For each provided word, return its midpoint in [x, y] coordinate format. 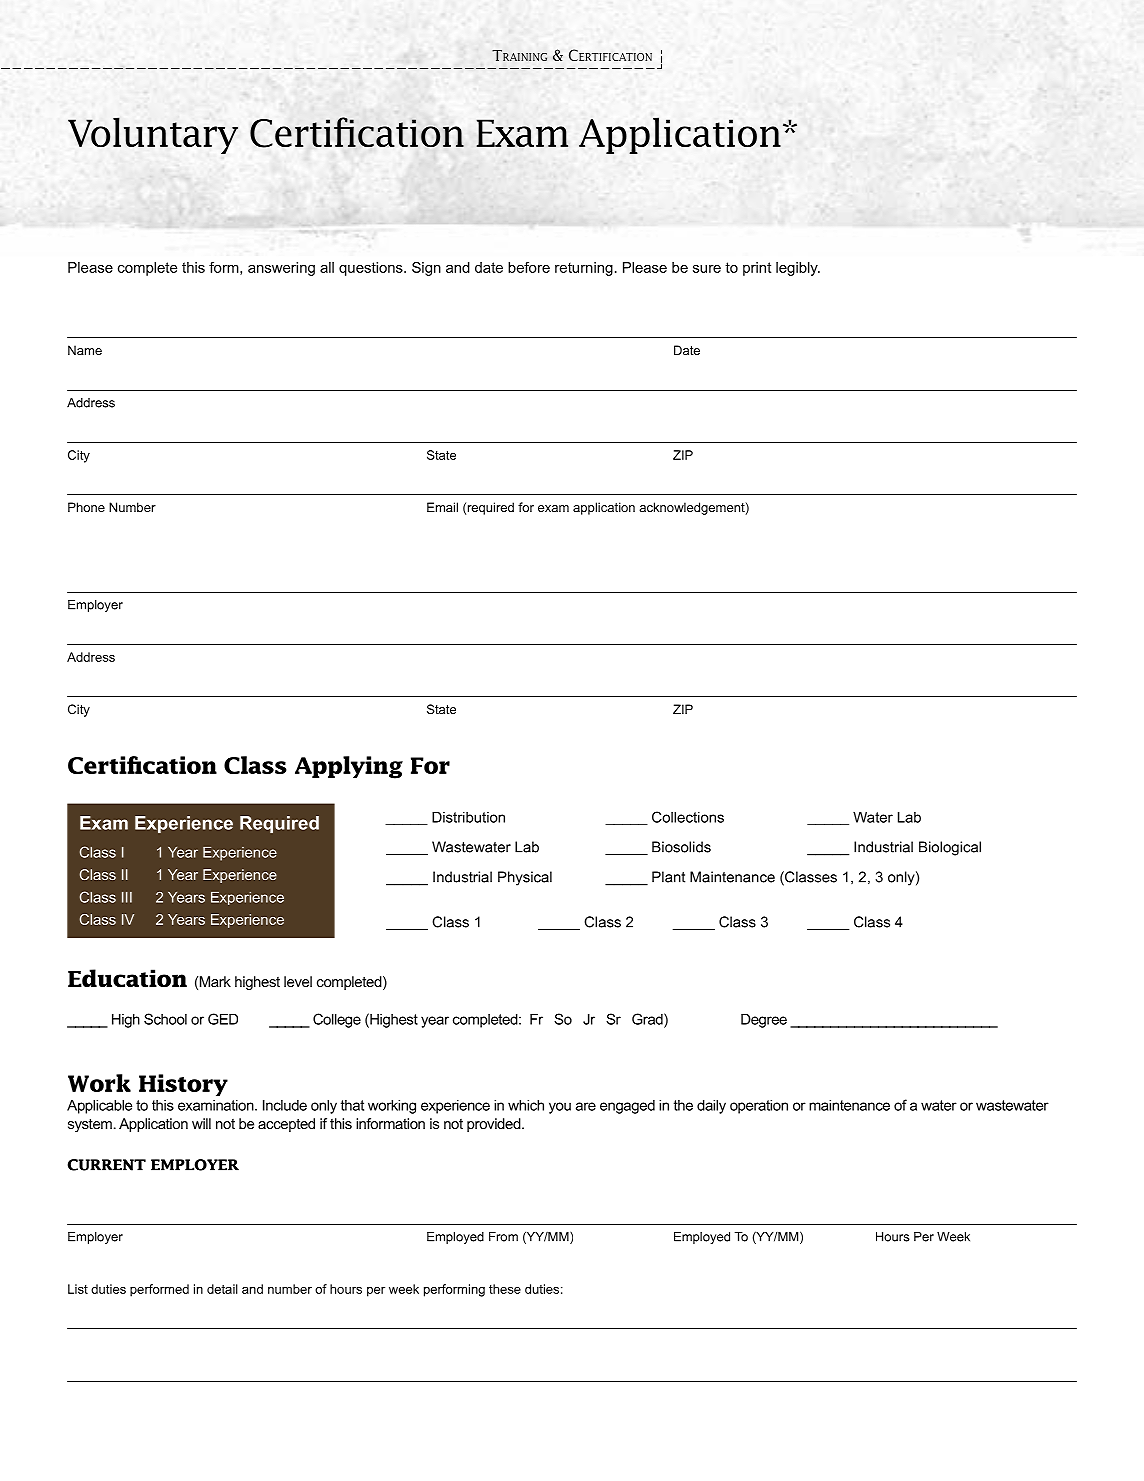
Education [127, 978]
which [526, 1105]
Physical [525, 878]
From [503, 1237]
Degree [764, 1020]
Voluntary [153, 135]
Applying [349, 767]
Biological [950, 848]
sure [707, 269]
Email [442, 507]
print [757, 269]
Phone [86, 507]
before [529, 267]
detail [222, 1289]
